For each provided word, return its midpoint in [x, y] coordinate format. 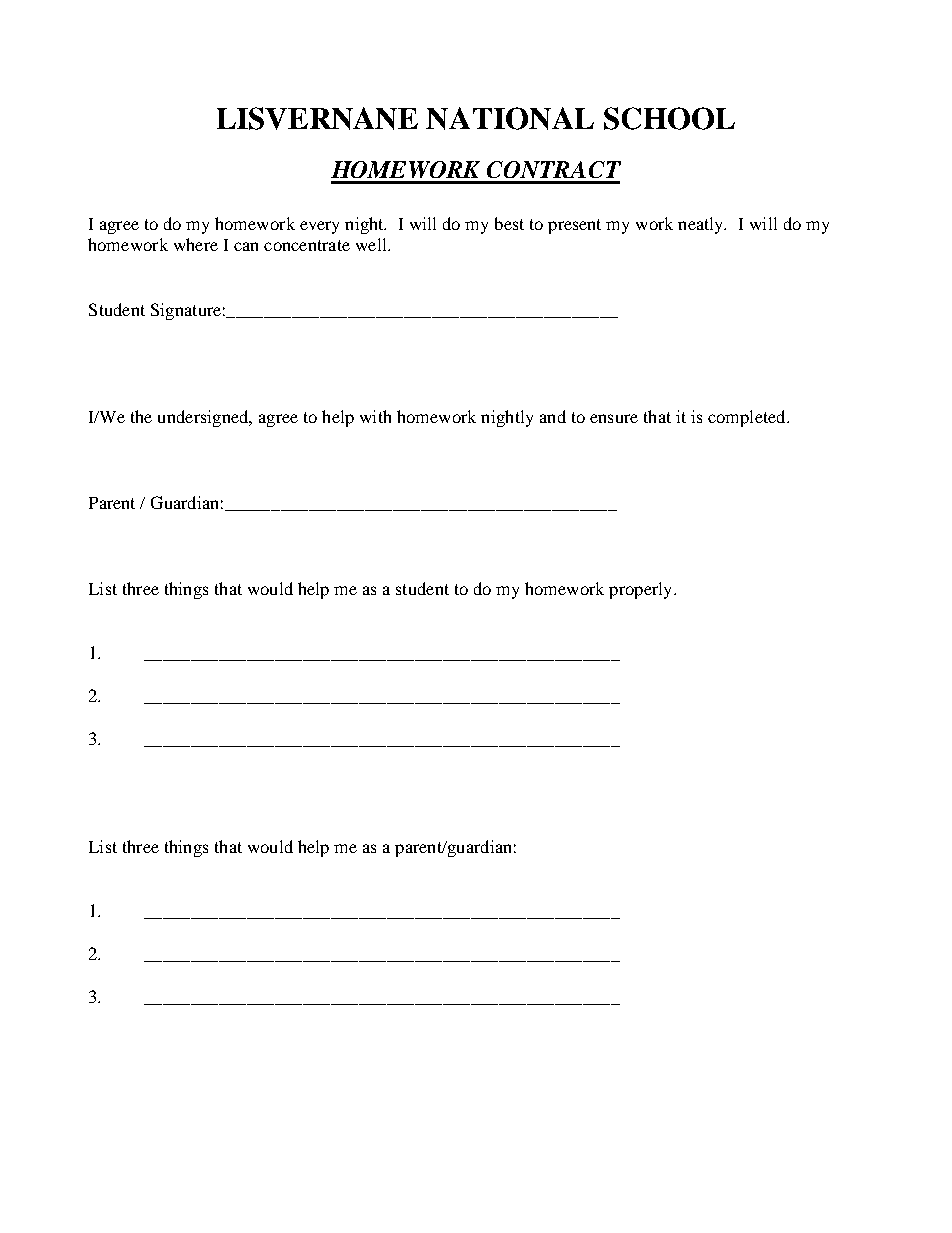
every [319, 227]
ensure [614, 418]
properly [642, 590]
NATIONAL [510, 118]
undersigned [204, 418]
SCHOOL [669, 118]
